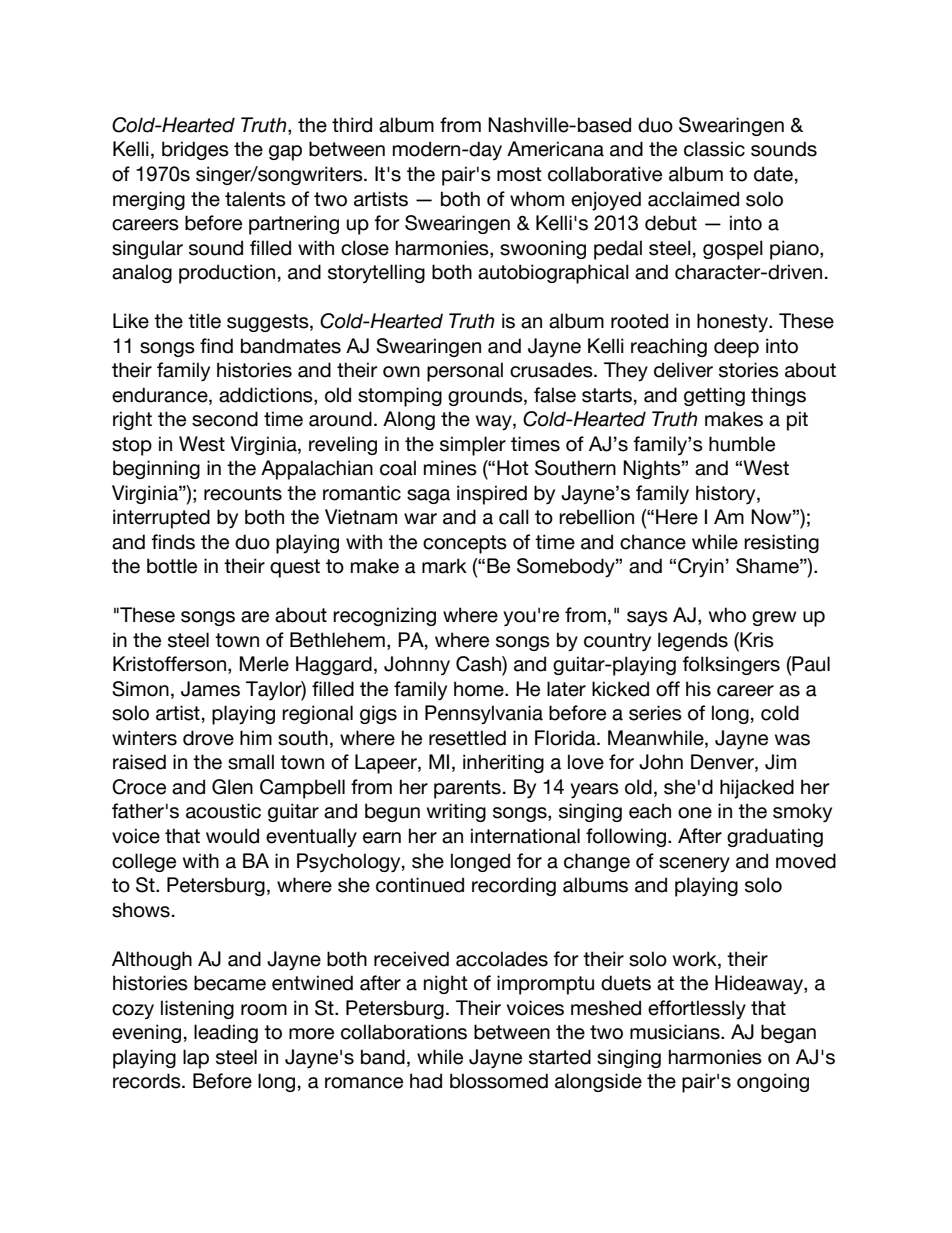 This document has height=1233, width=952. Describe the element at coordinates (499, 1081) in the document. I see `blossomed` at that location.
